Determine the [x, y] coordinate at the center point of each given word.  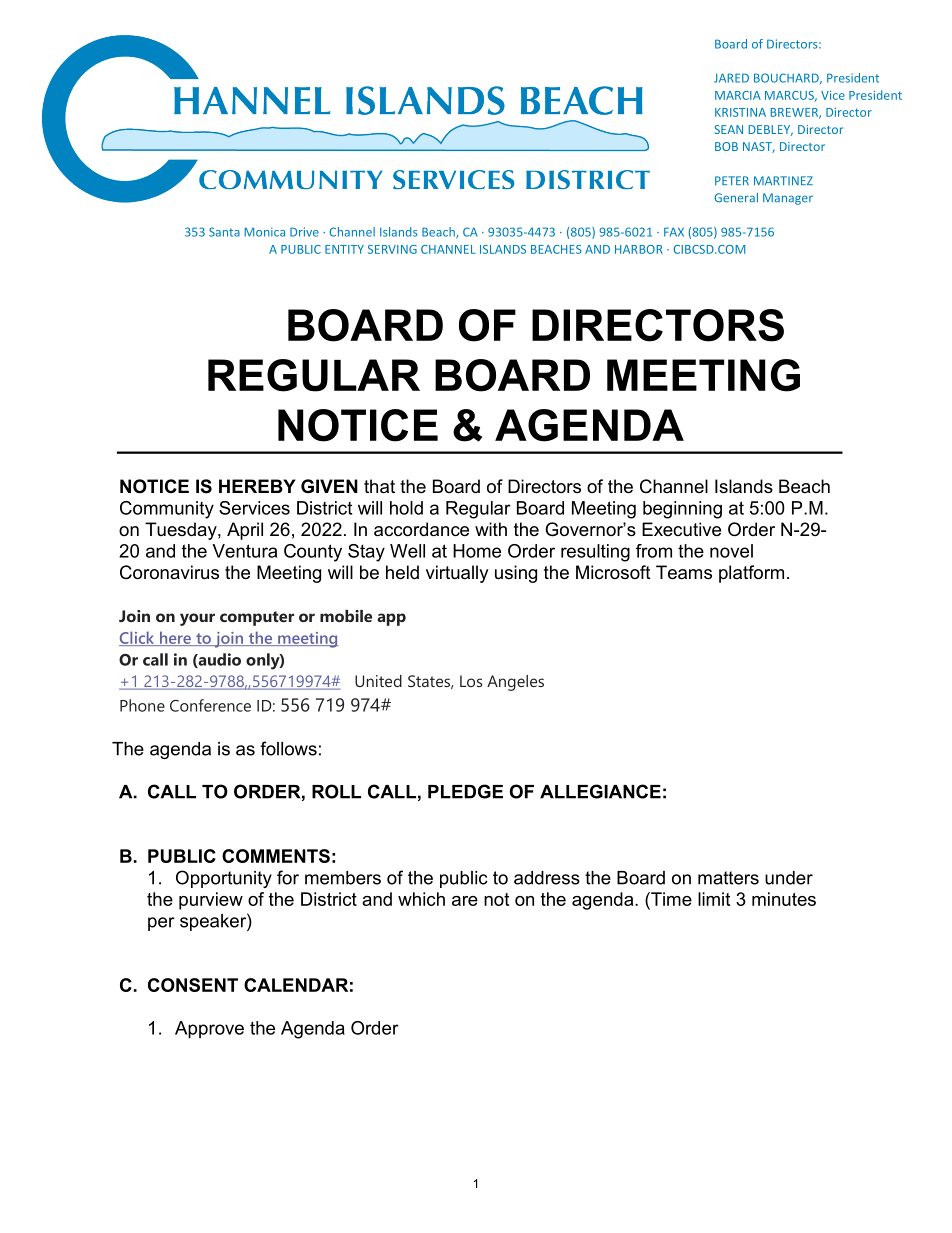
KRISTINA [740, 112]
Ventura [244, 551]
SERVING [392, 249]
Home [477, 551]
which [421, 899]
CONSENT [193, 985]
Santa [224, 232]
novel [731, 551]
